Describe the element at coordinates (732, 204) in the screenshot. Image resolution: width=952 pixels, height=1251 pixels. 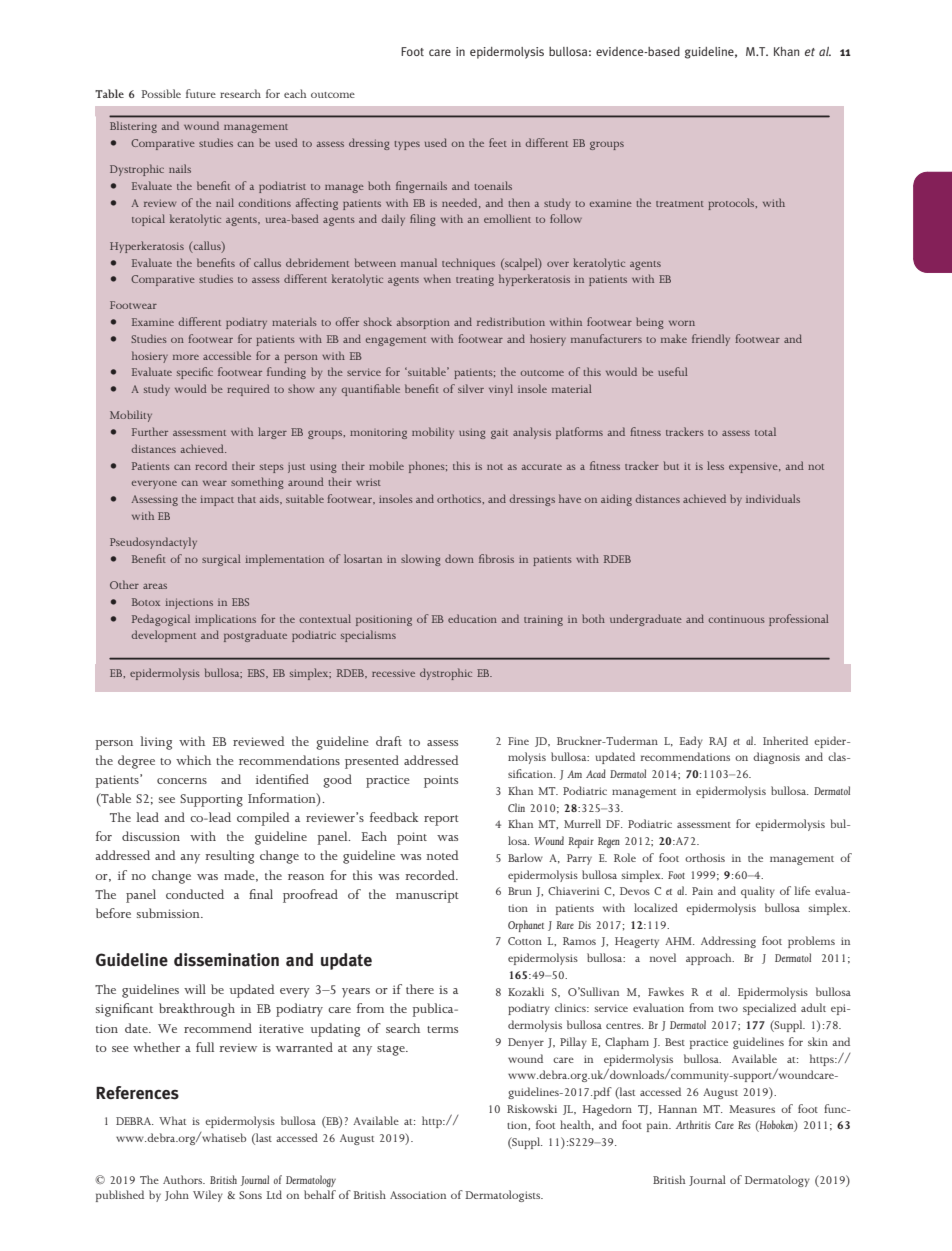
I see `protocols` at that location.
